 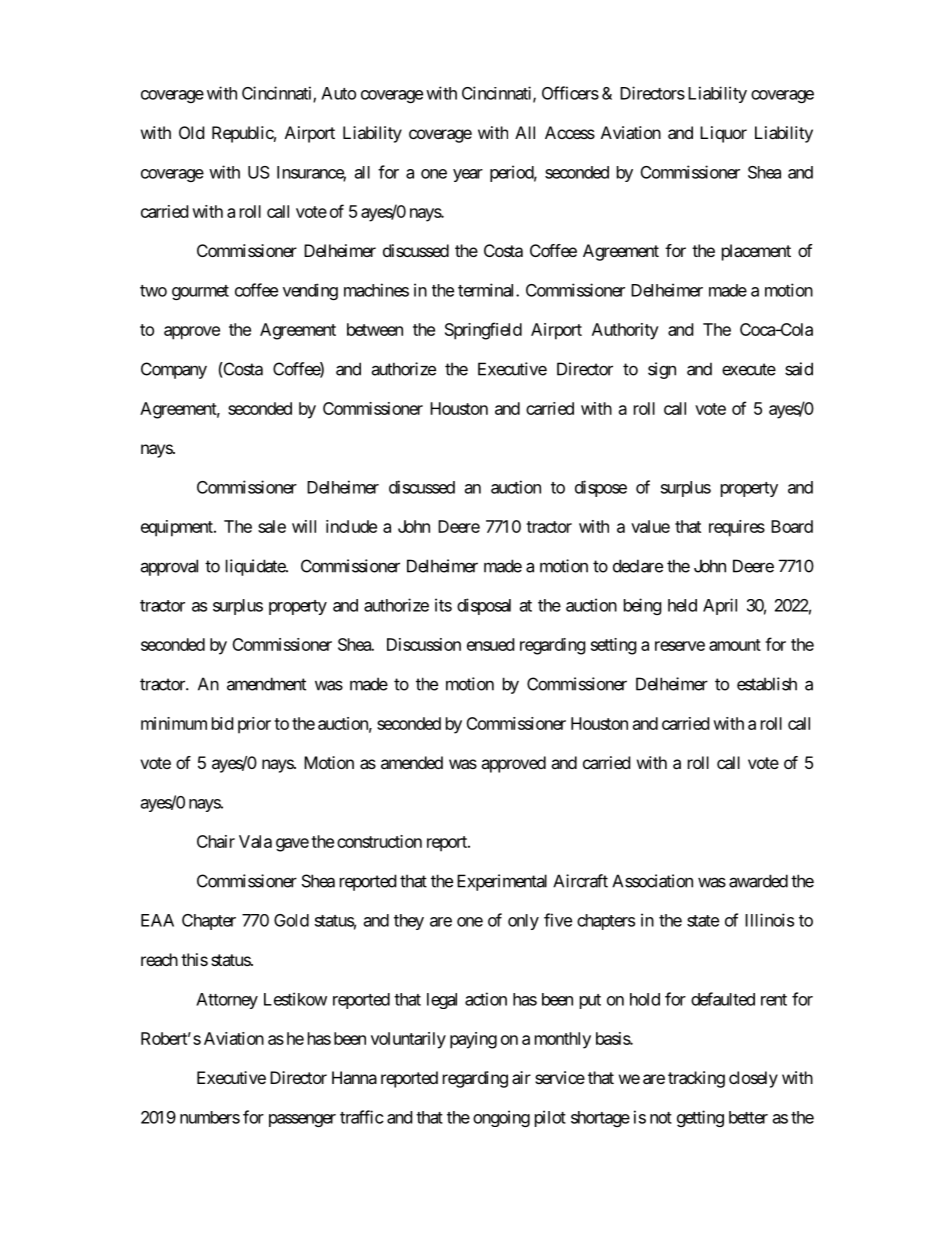 I want to click on approval, so click(x=169, y=567).
